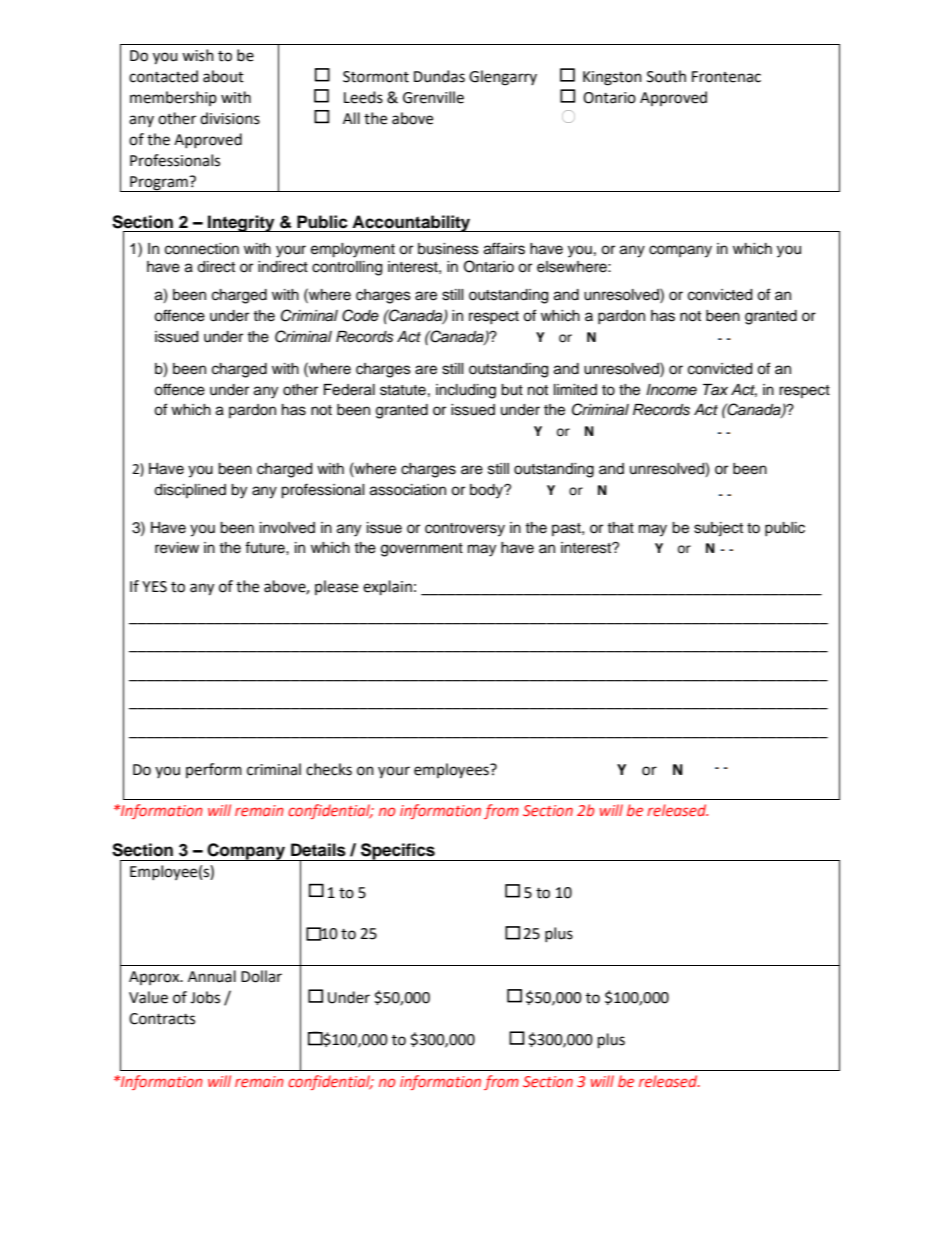 The image size is (952, 1233). What do you see at coordinates (433, 97) in the screenshot?
I see `Grenville` at bounding box center [433, 97].
